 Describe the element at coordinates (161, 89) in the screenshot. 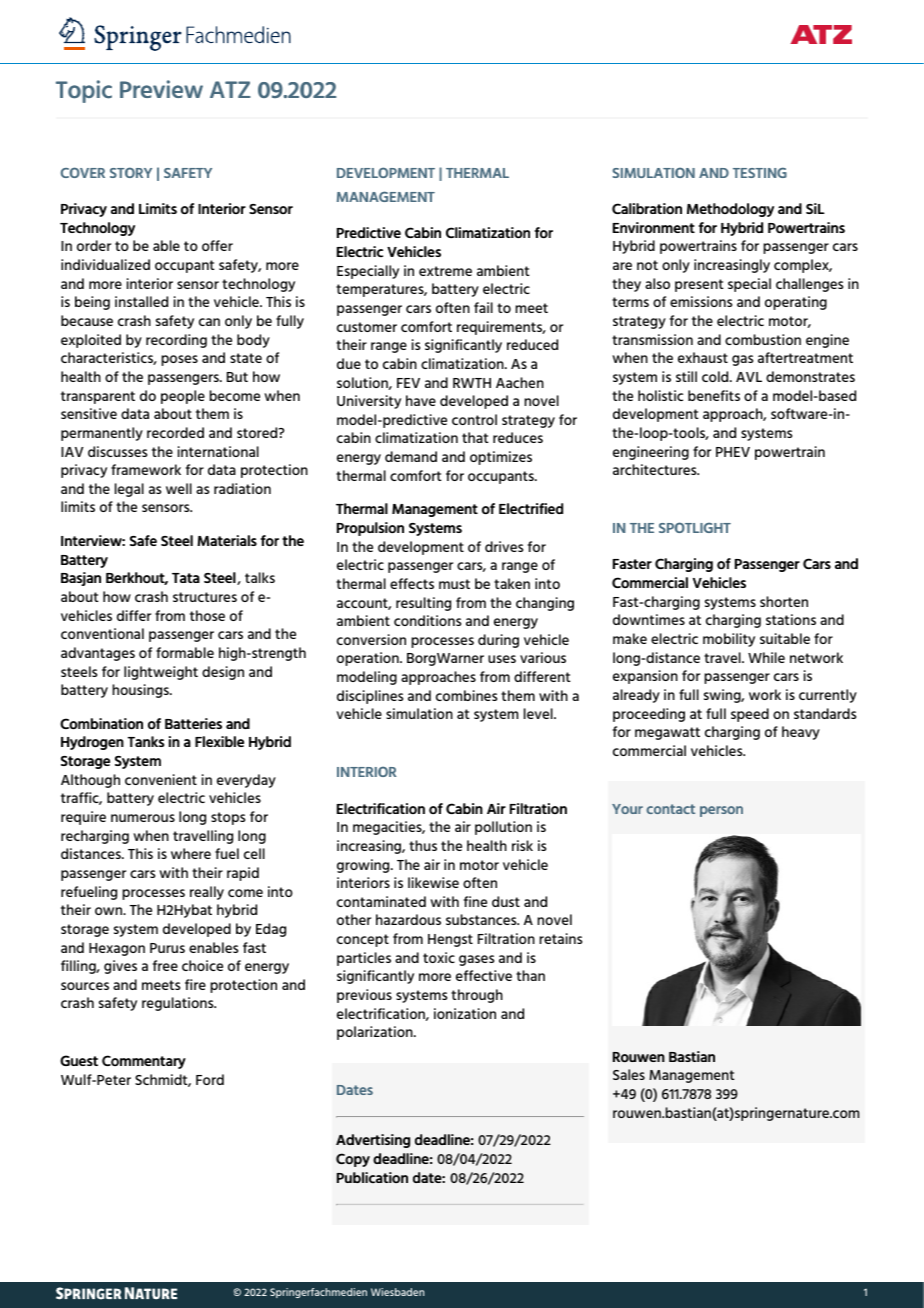

I see `Preview` at that location.
